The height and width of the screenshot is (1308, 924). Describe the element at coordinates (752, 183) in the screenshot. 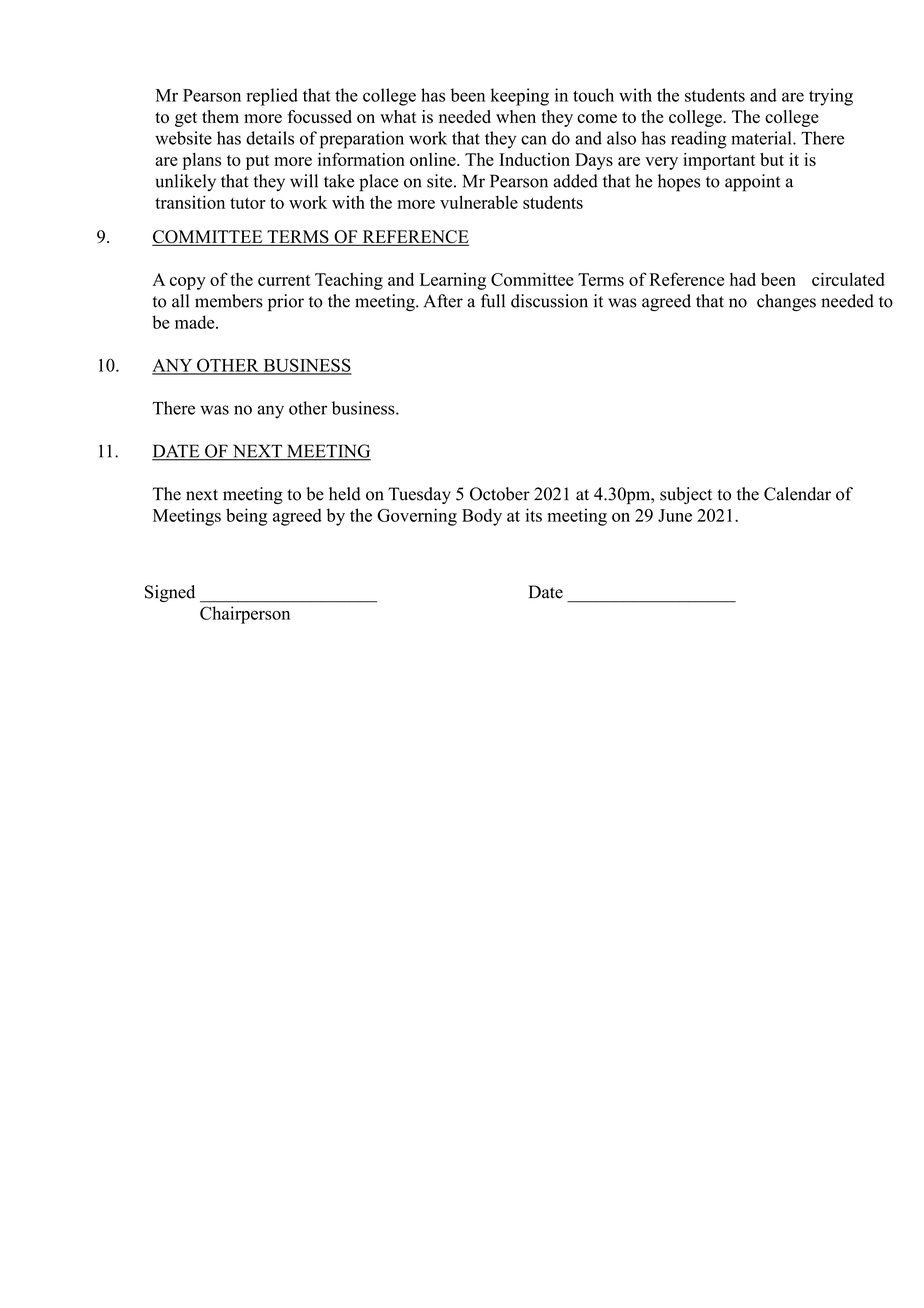

I see `appoint` at that location.
